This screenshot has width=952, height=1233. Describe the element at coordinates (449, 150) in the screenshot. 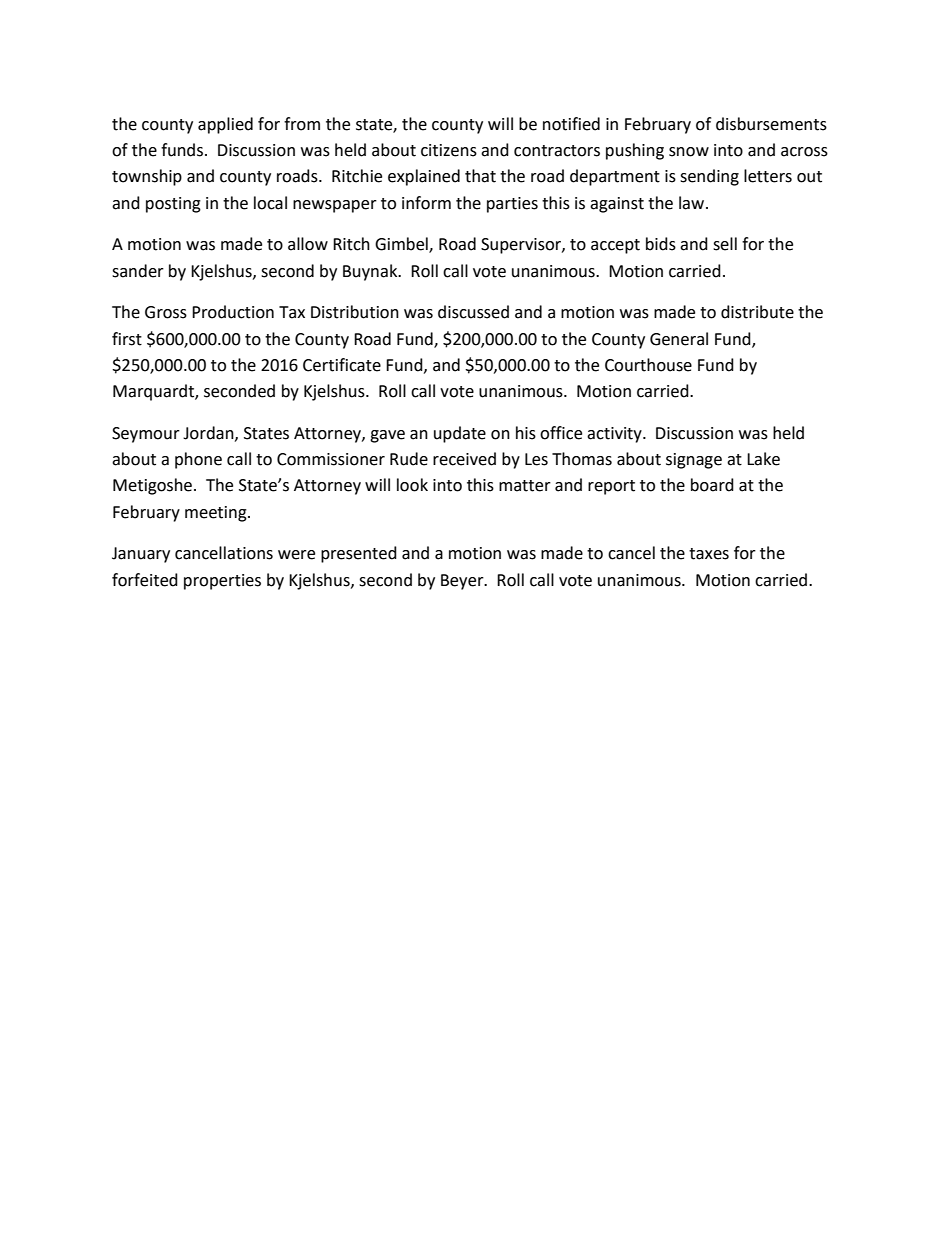

I see `citizens` at that location.
